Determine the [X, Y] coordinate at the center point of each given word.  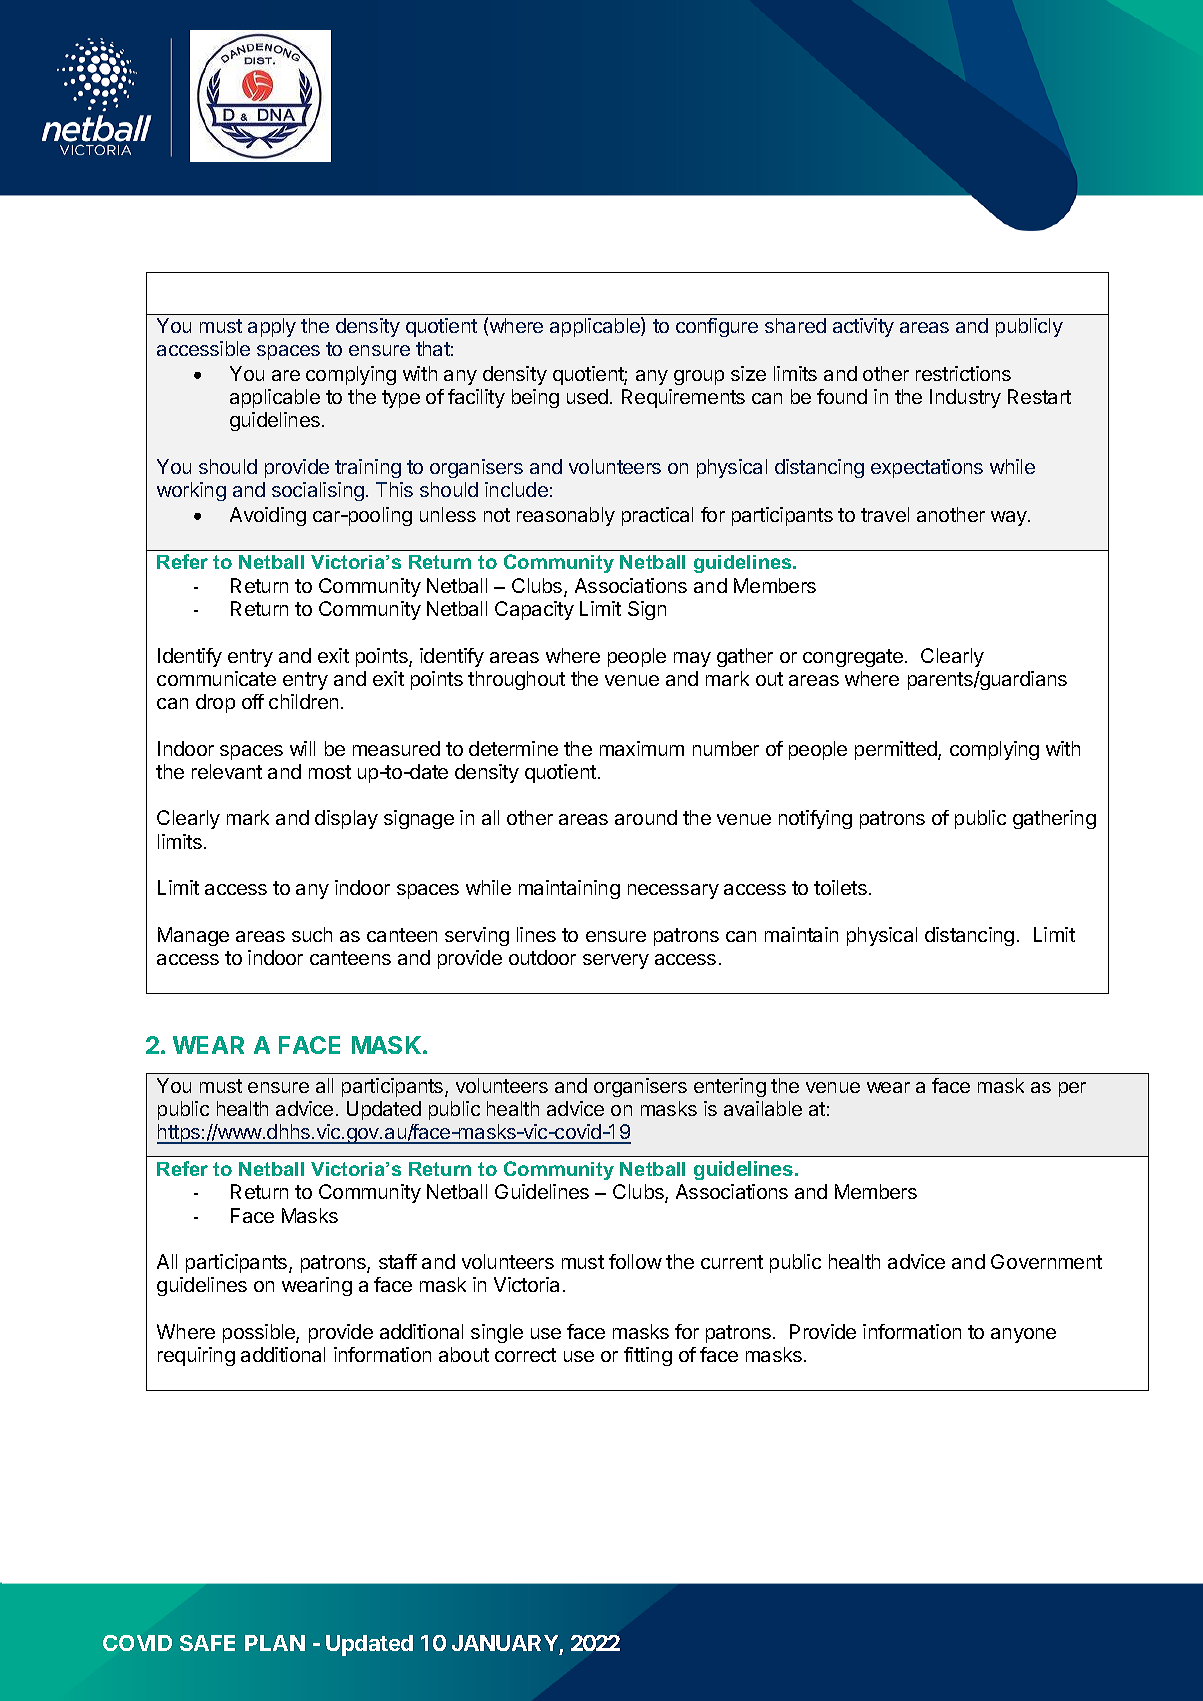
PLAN [275, 1643]
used [587, 396]
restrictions [963, 373]
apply [272, 327]
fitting [648, 1356]
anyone [1023, 1335]
